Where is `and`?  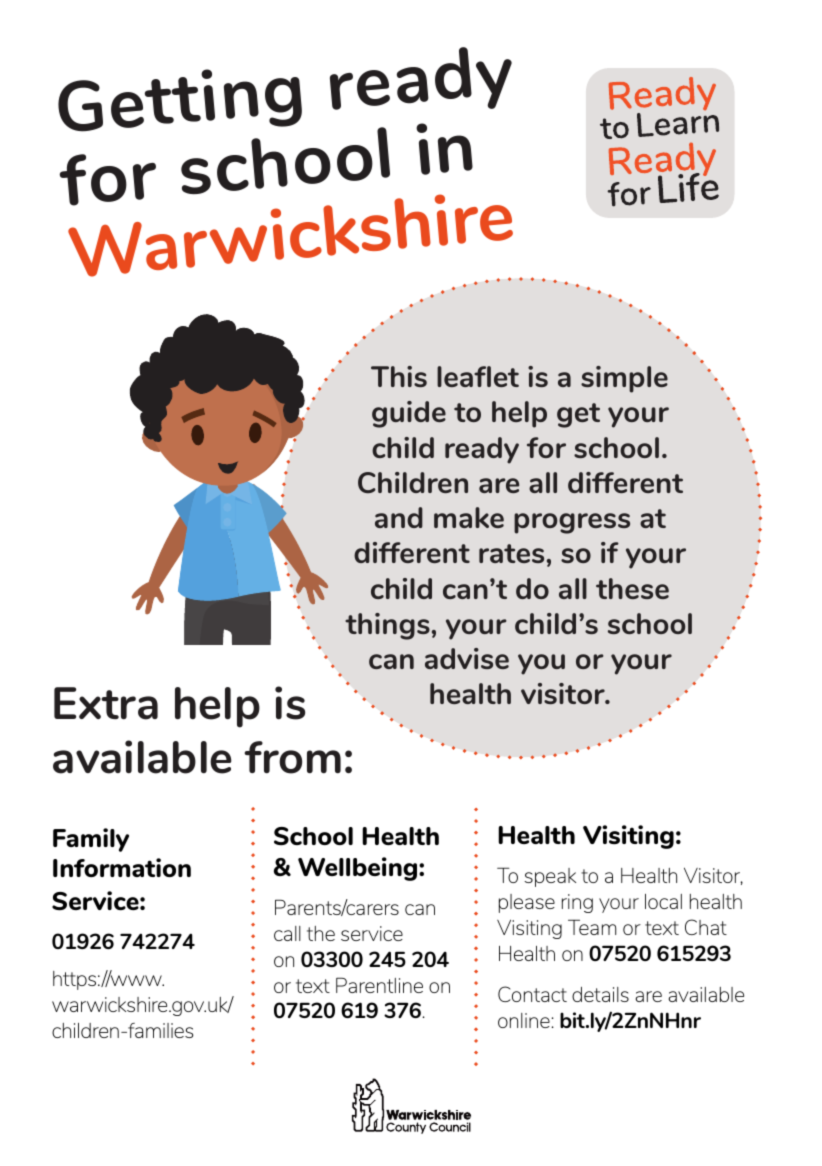
and is located at coordinates (399, 517).
